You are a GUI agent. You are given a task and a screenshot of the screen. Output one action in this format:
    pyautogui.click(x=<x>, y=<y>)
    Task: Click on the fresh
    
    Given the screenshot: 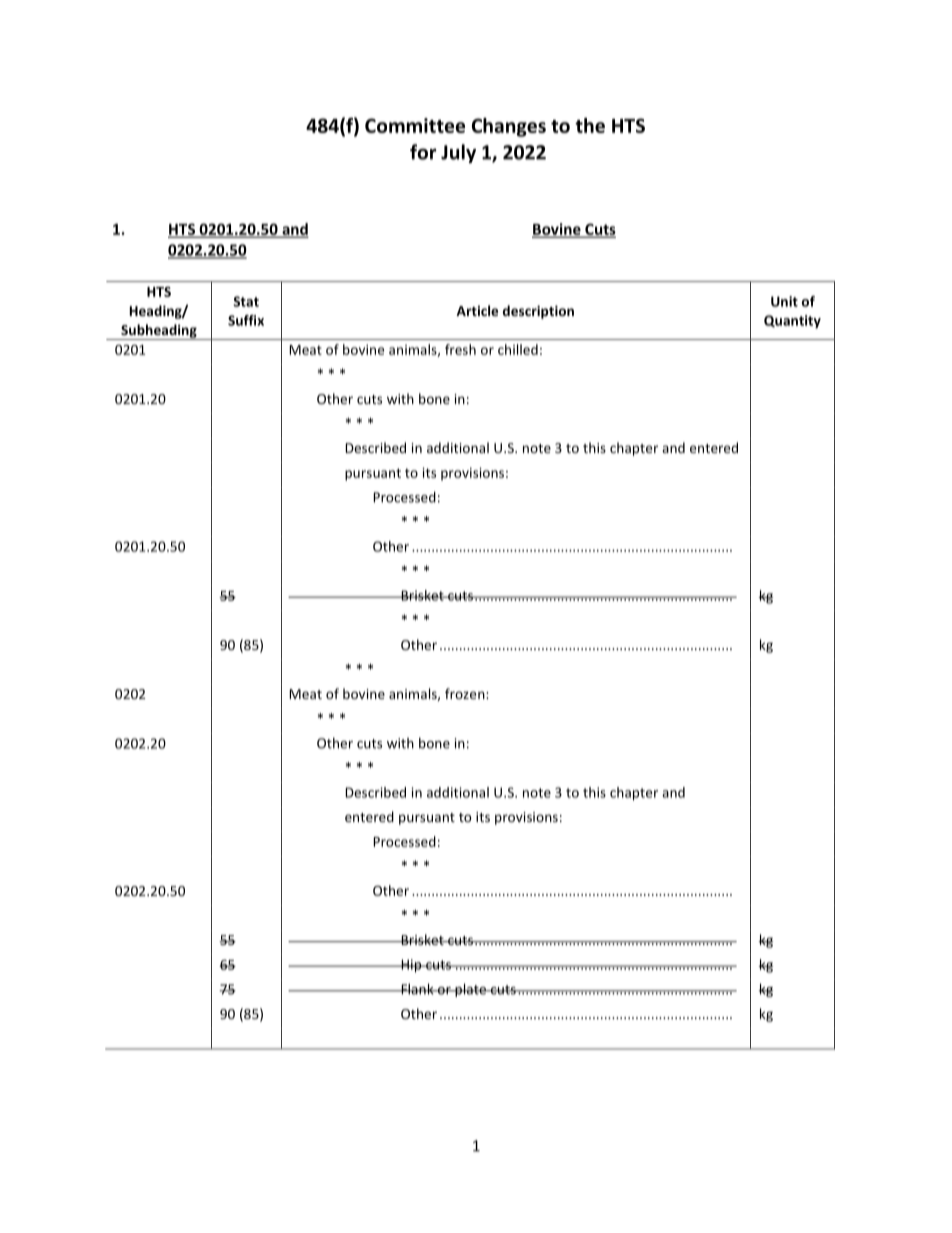 What is the action you would take?
    pyautogui.click(x=460, y=349)
